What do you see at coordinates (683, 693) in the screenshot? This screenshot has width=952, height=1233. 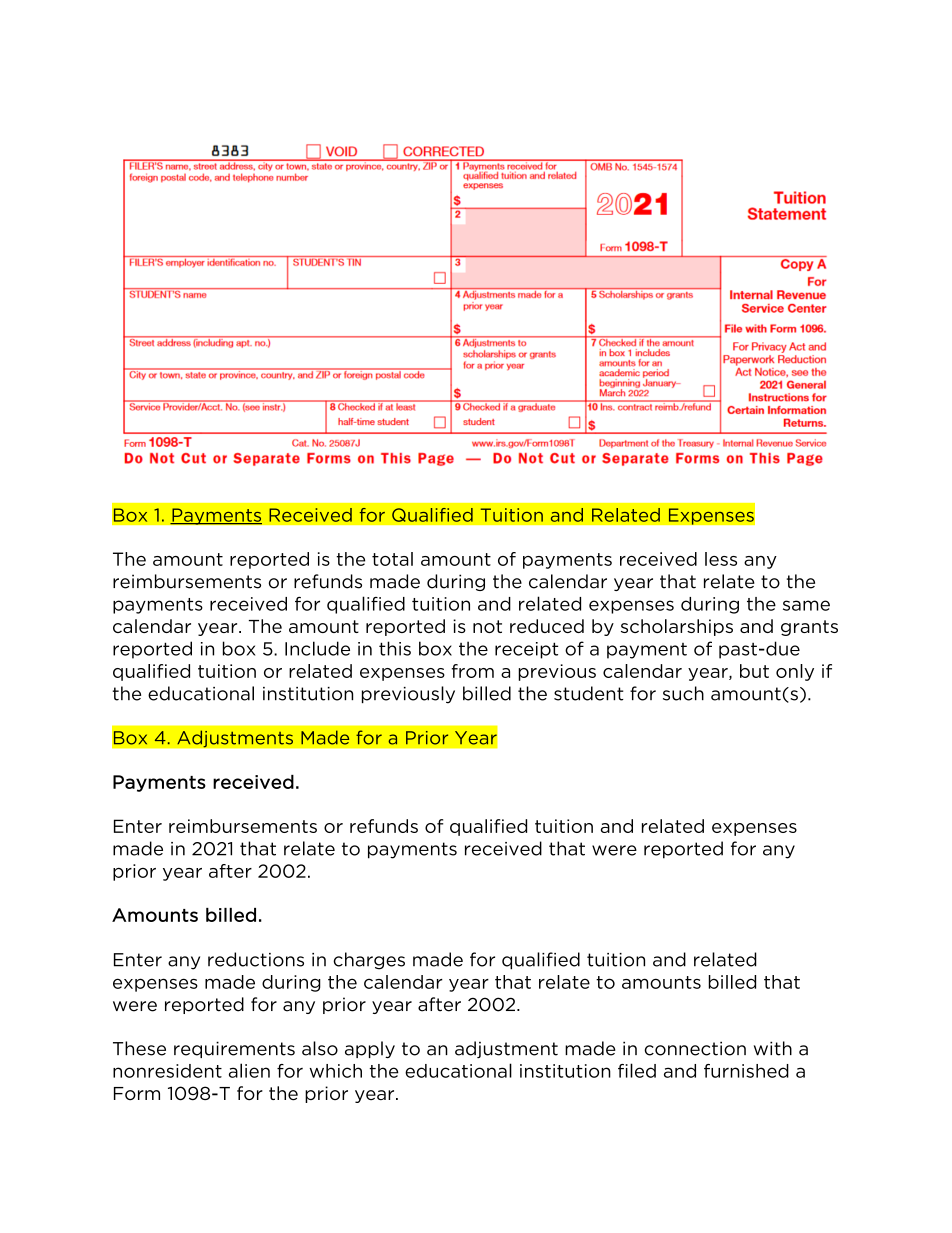 I see `such` at bounding box center [683, 693].
